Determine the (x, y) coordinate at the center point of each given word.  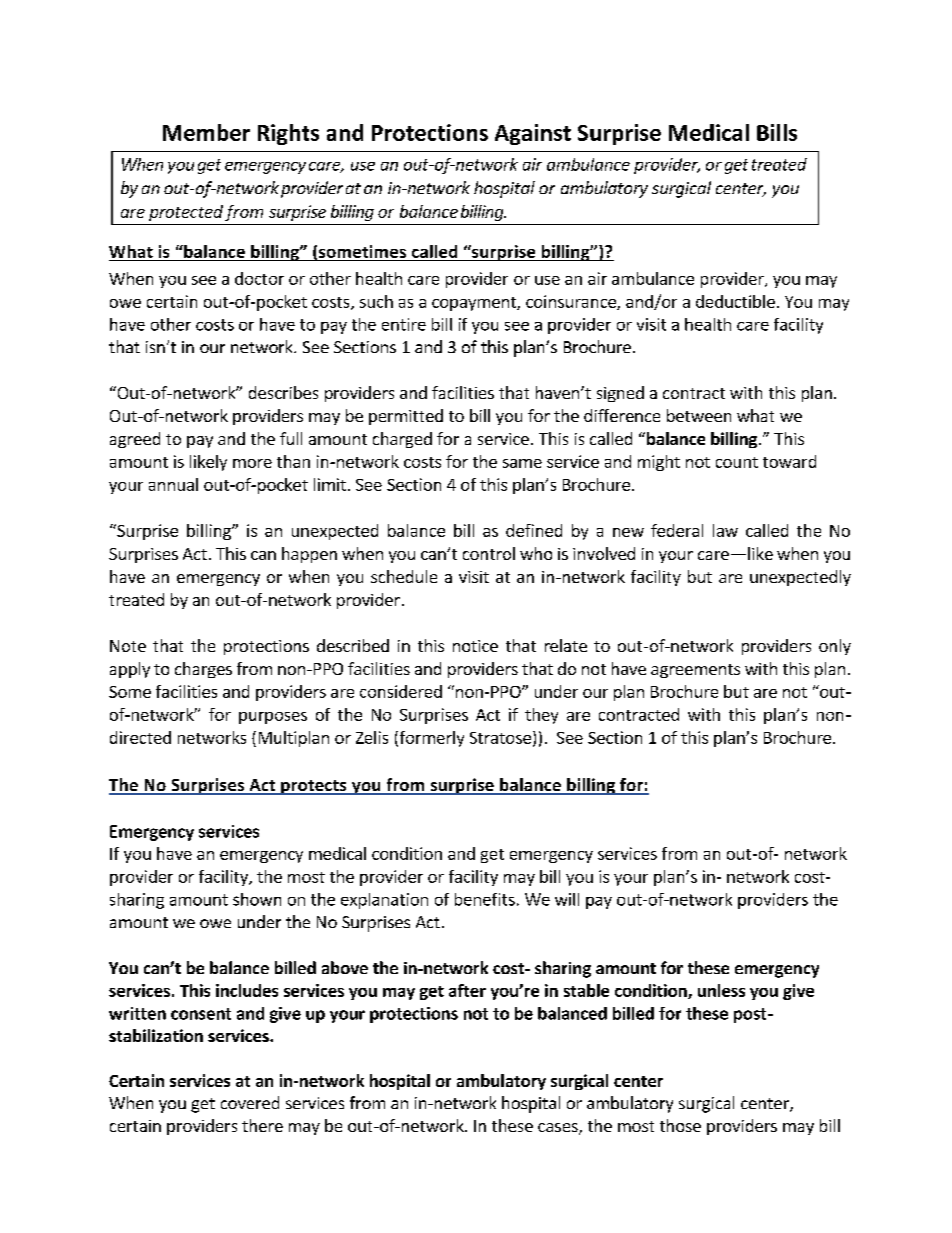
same (522, 463)
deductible (735, 301)
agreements (695, 671)
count (737, 462)
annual (173, 484)
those (680, 1125)
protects (314, 787)
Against (533, 134)
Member (206, 132)
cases (559, 1129)
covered (250, 1102)
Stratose (500, 738)
